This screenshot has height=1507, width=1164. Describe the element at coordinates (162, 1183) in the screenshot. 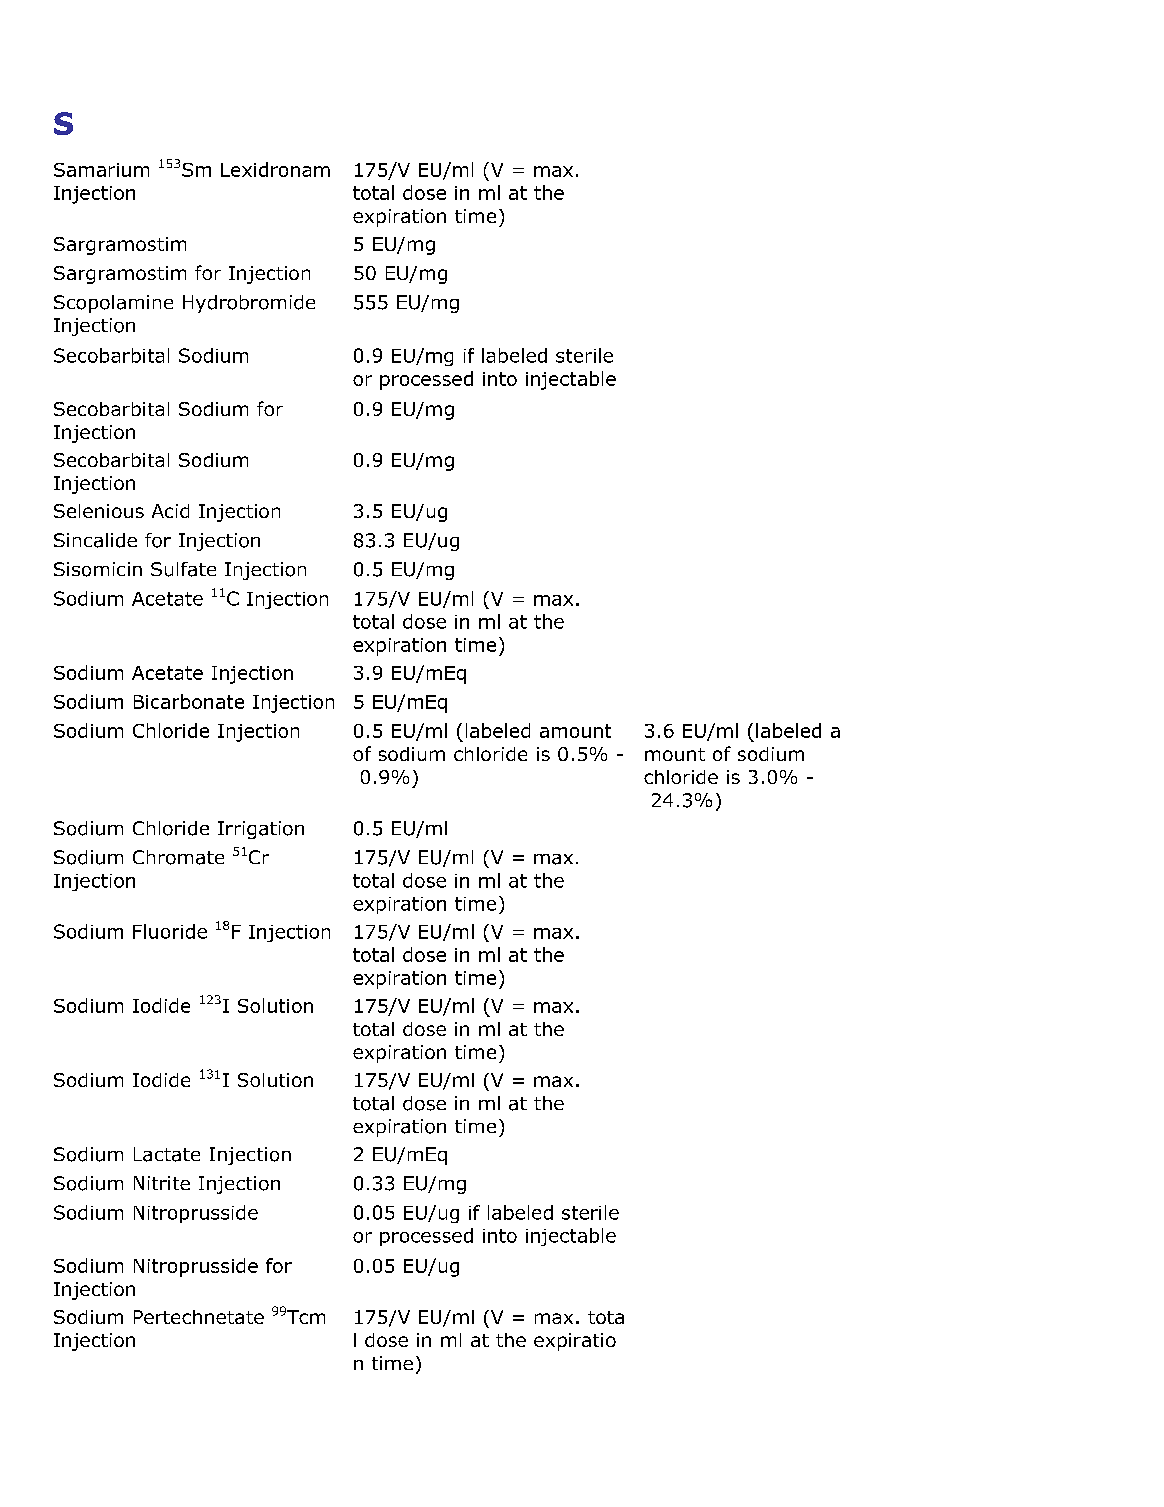

I see `Nitrite` at that location.
